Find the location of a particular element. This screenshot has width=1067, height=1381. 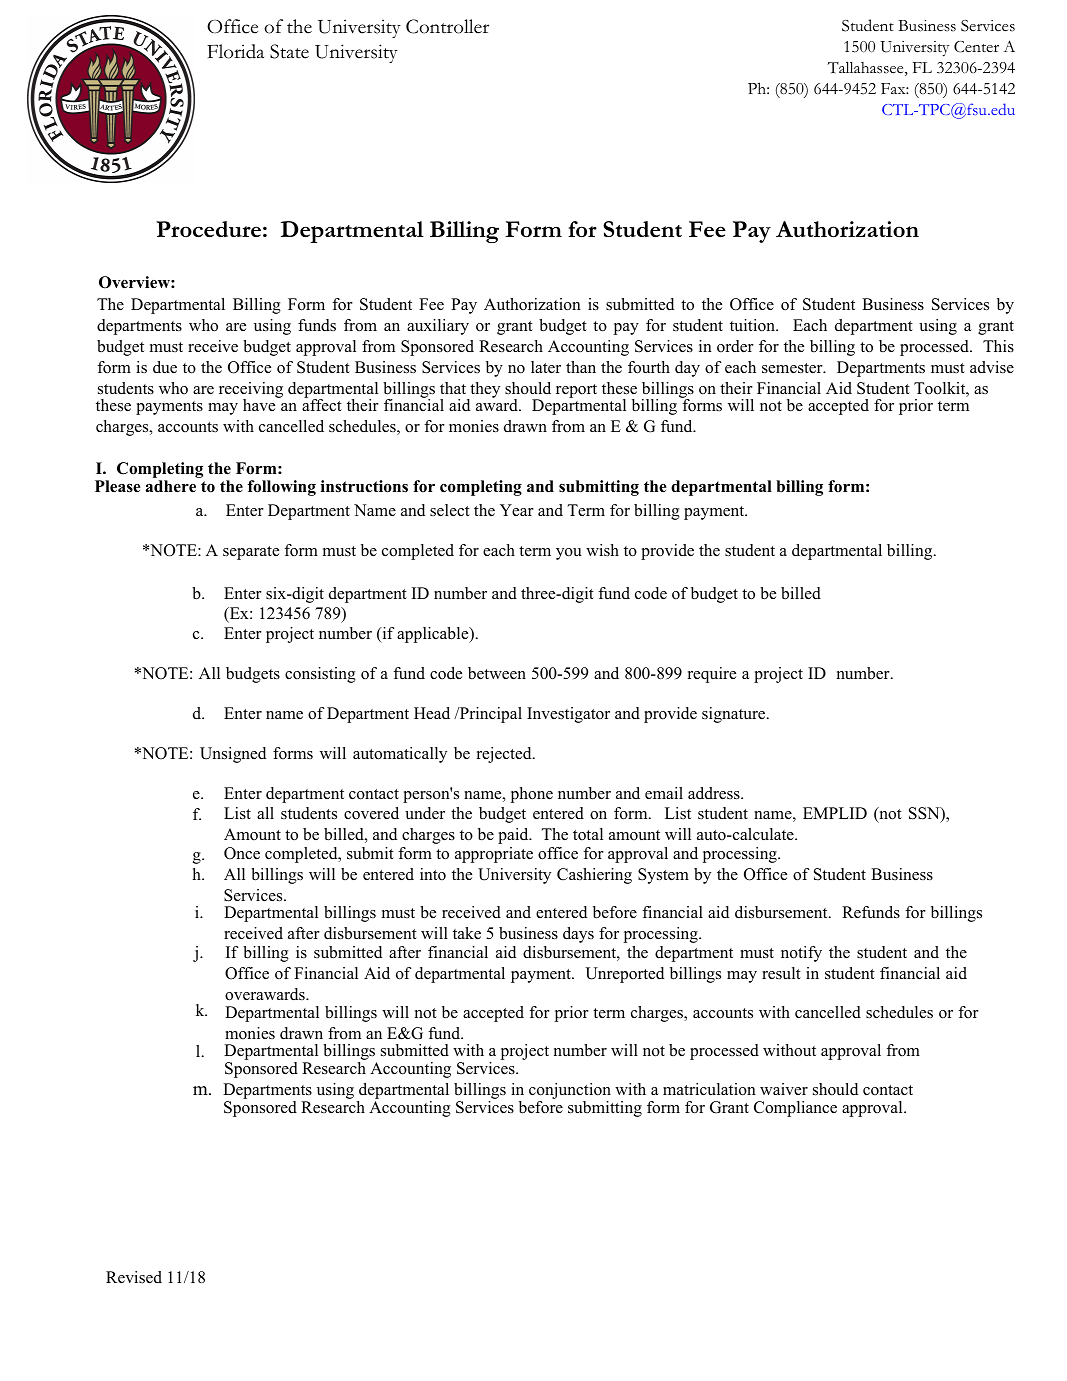

consisting is located at coordinates (320, 675).
